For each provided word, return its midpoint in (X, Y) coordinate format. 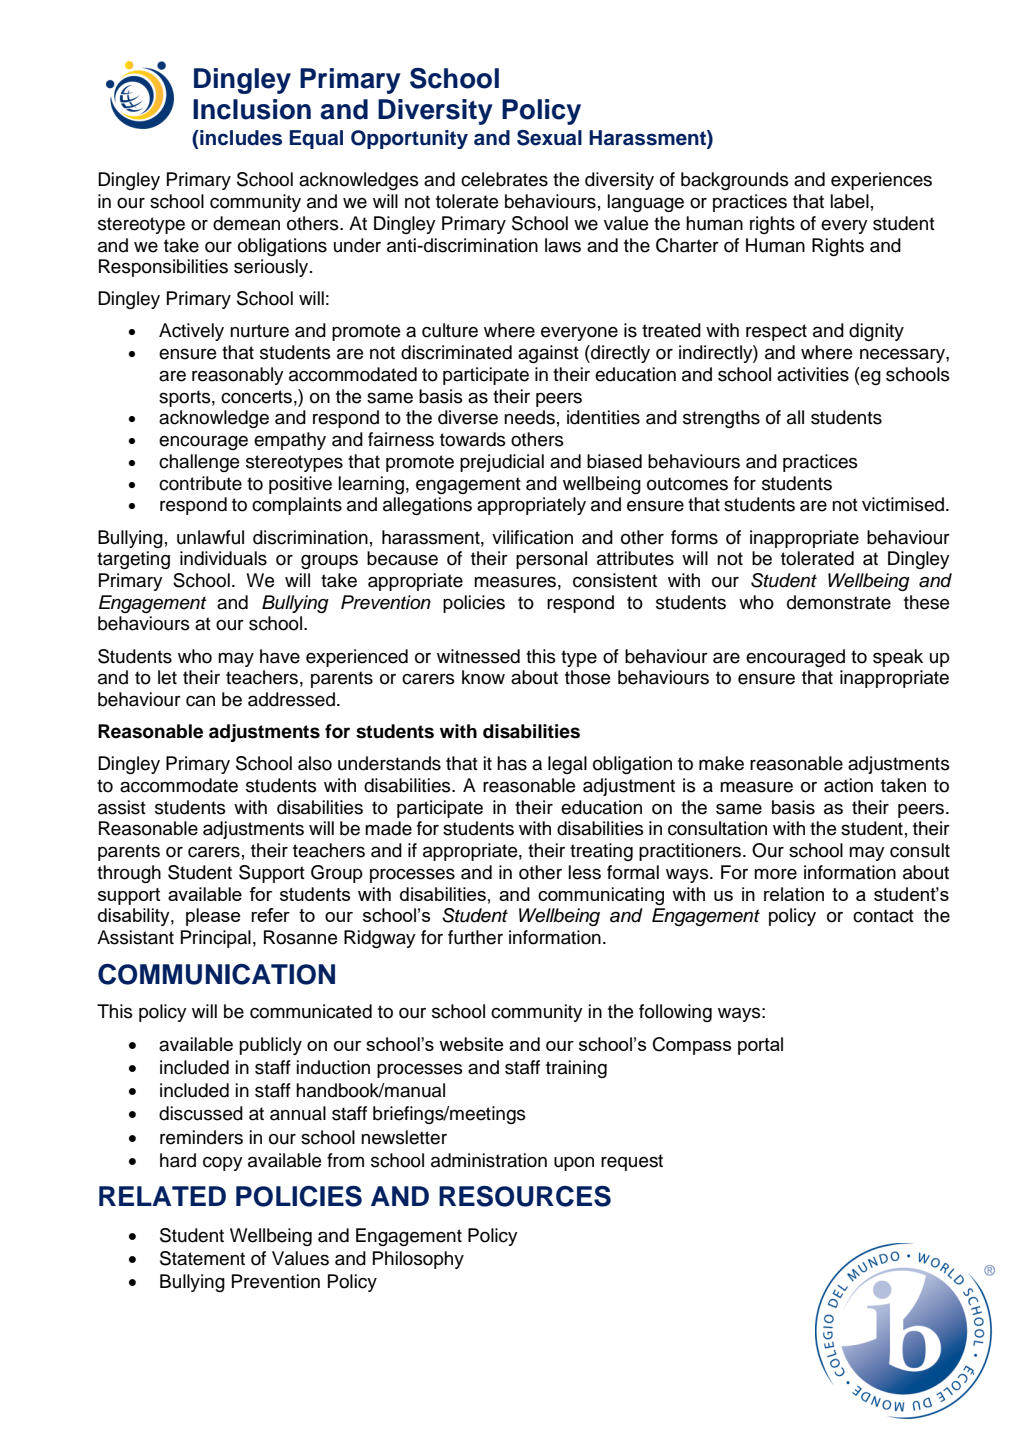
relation (794, 894)
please (213, 917)
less (585, 872)
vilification (532, 537)
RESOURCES (525, 1196)
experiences (881, 181)
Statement (202, 1258)
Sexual (549, 138)
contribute (200, 483)
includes (240, 138)
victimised (904, 504)
